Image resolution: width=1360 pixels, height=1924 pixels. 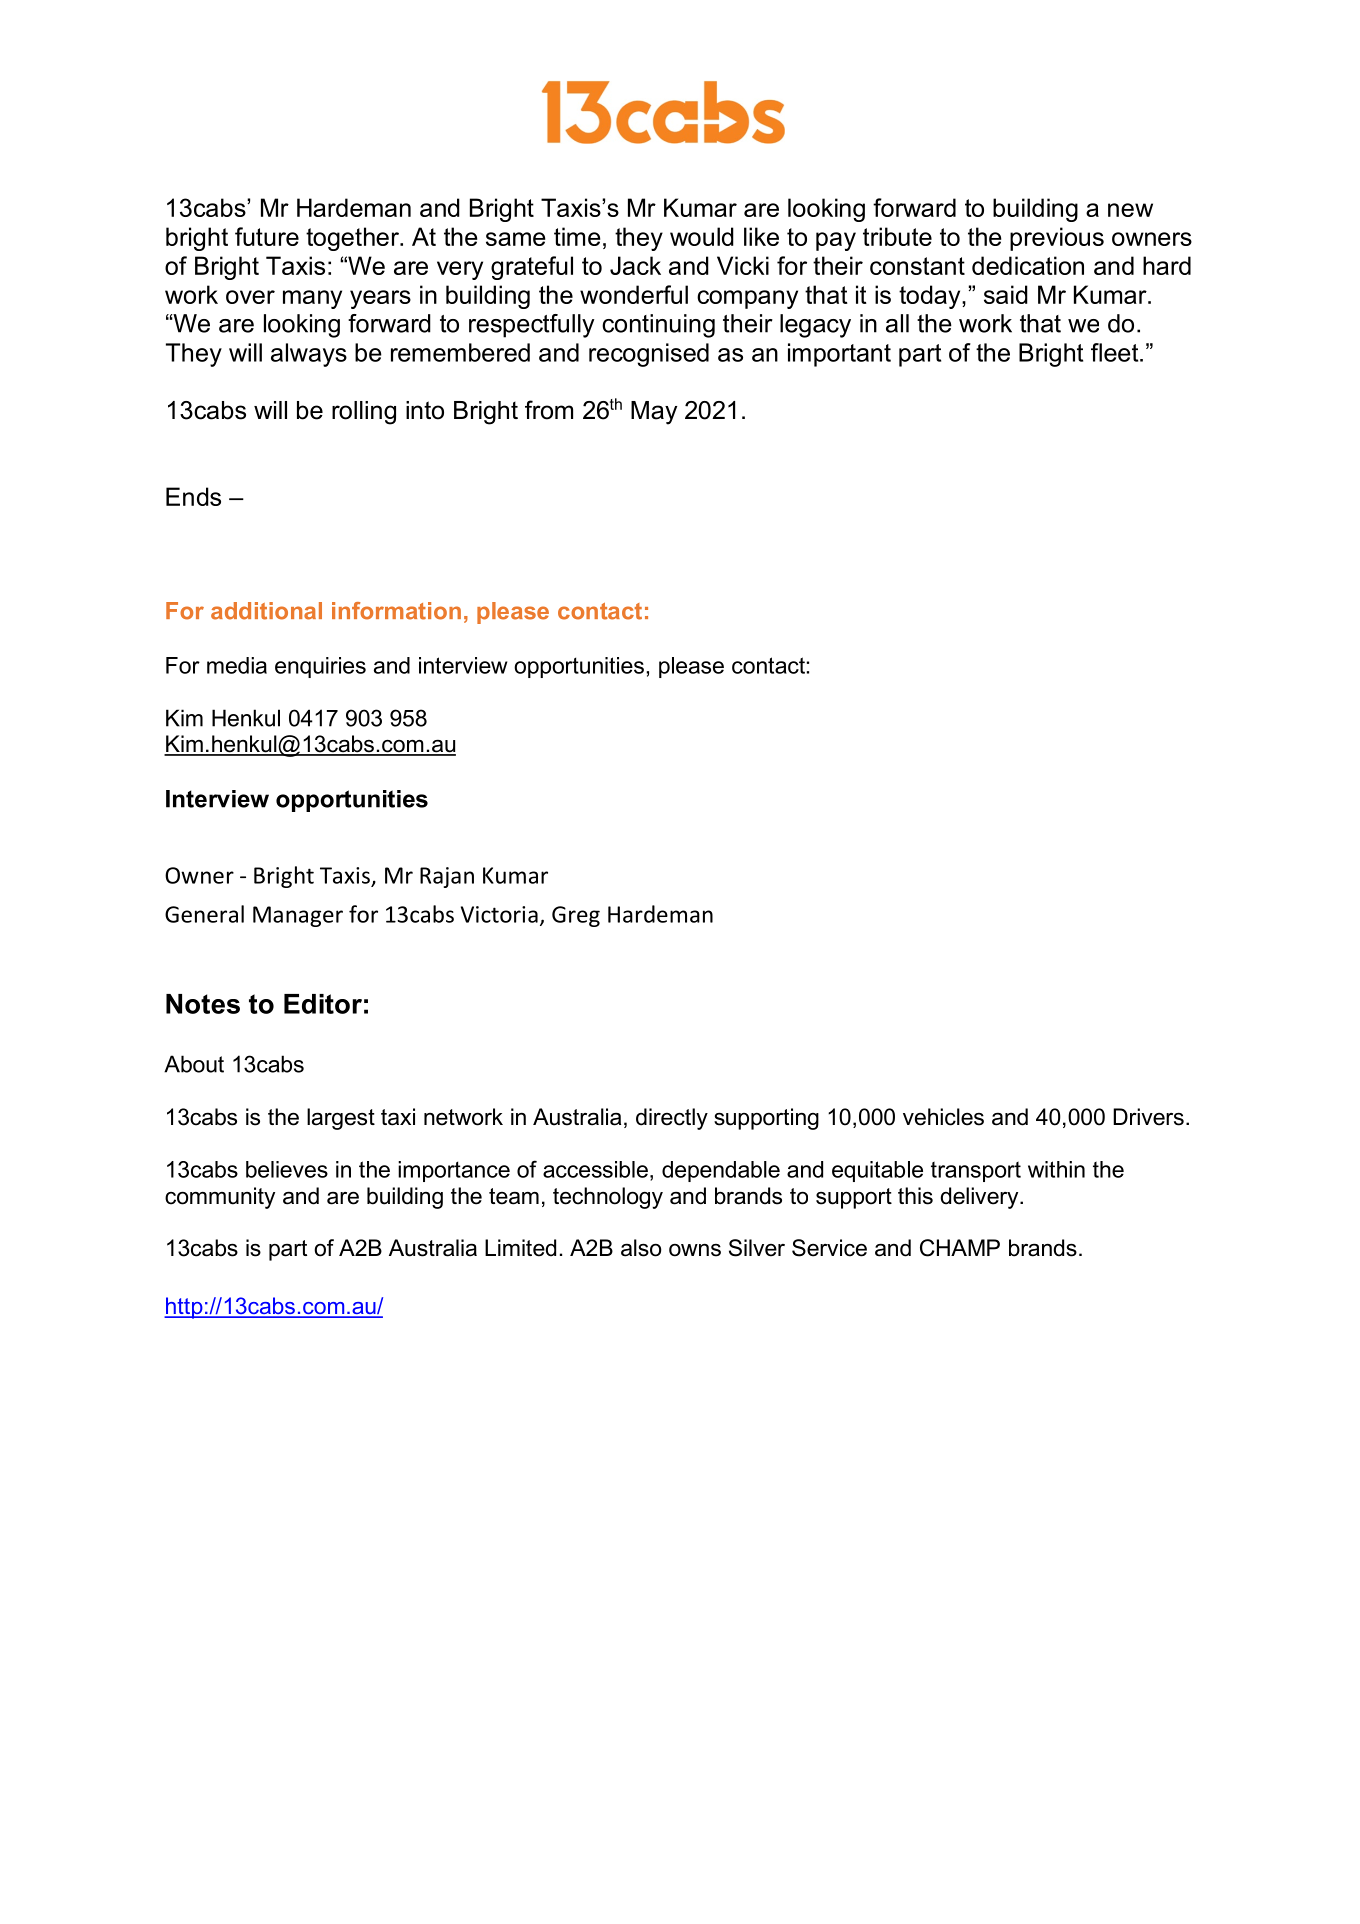 What do you see at coordinates (1057, 239) in the screenshot?
I see `previous` at bounding box center [1057, 239].
